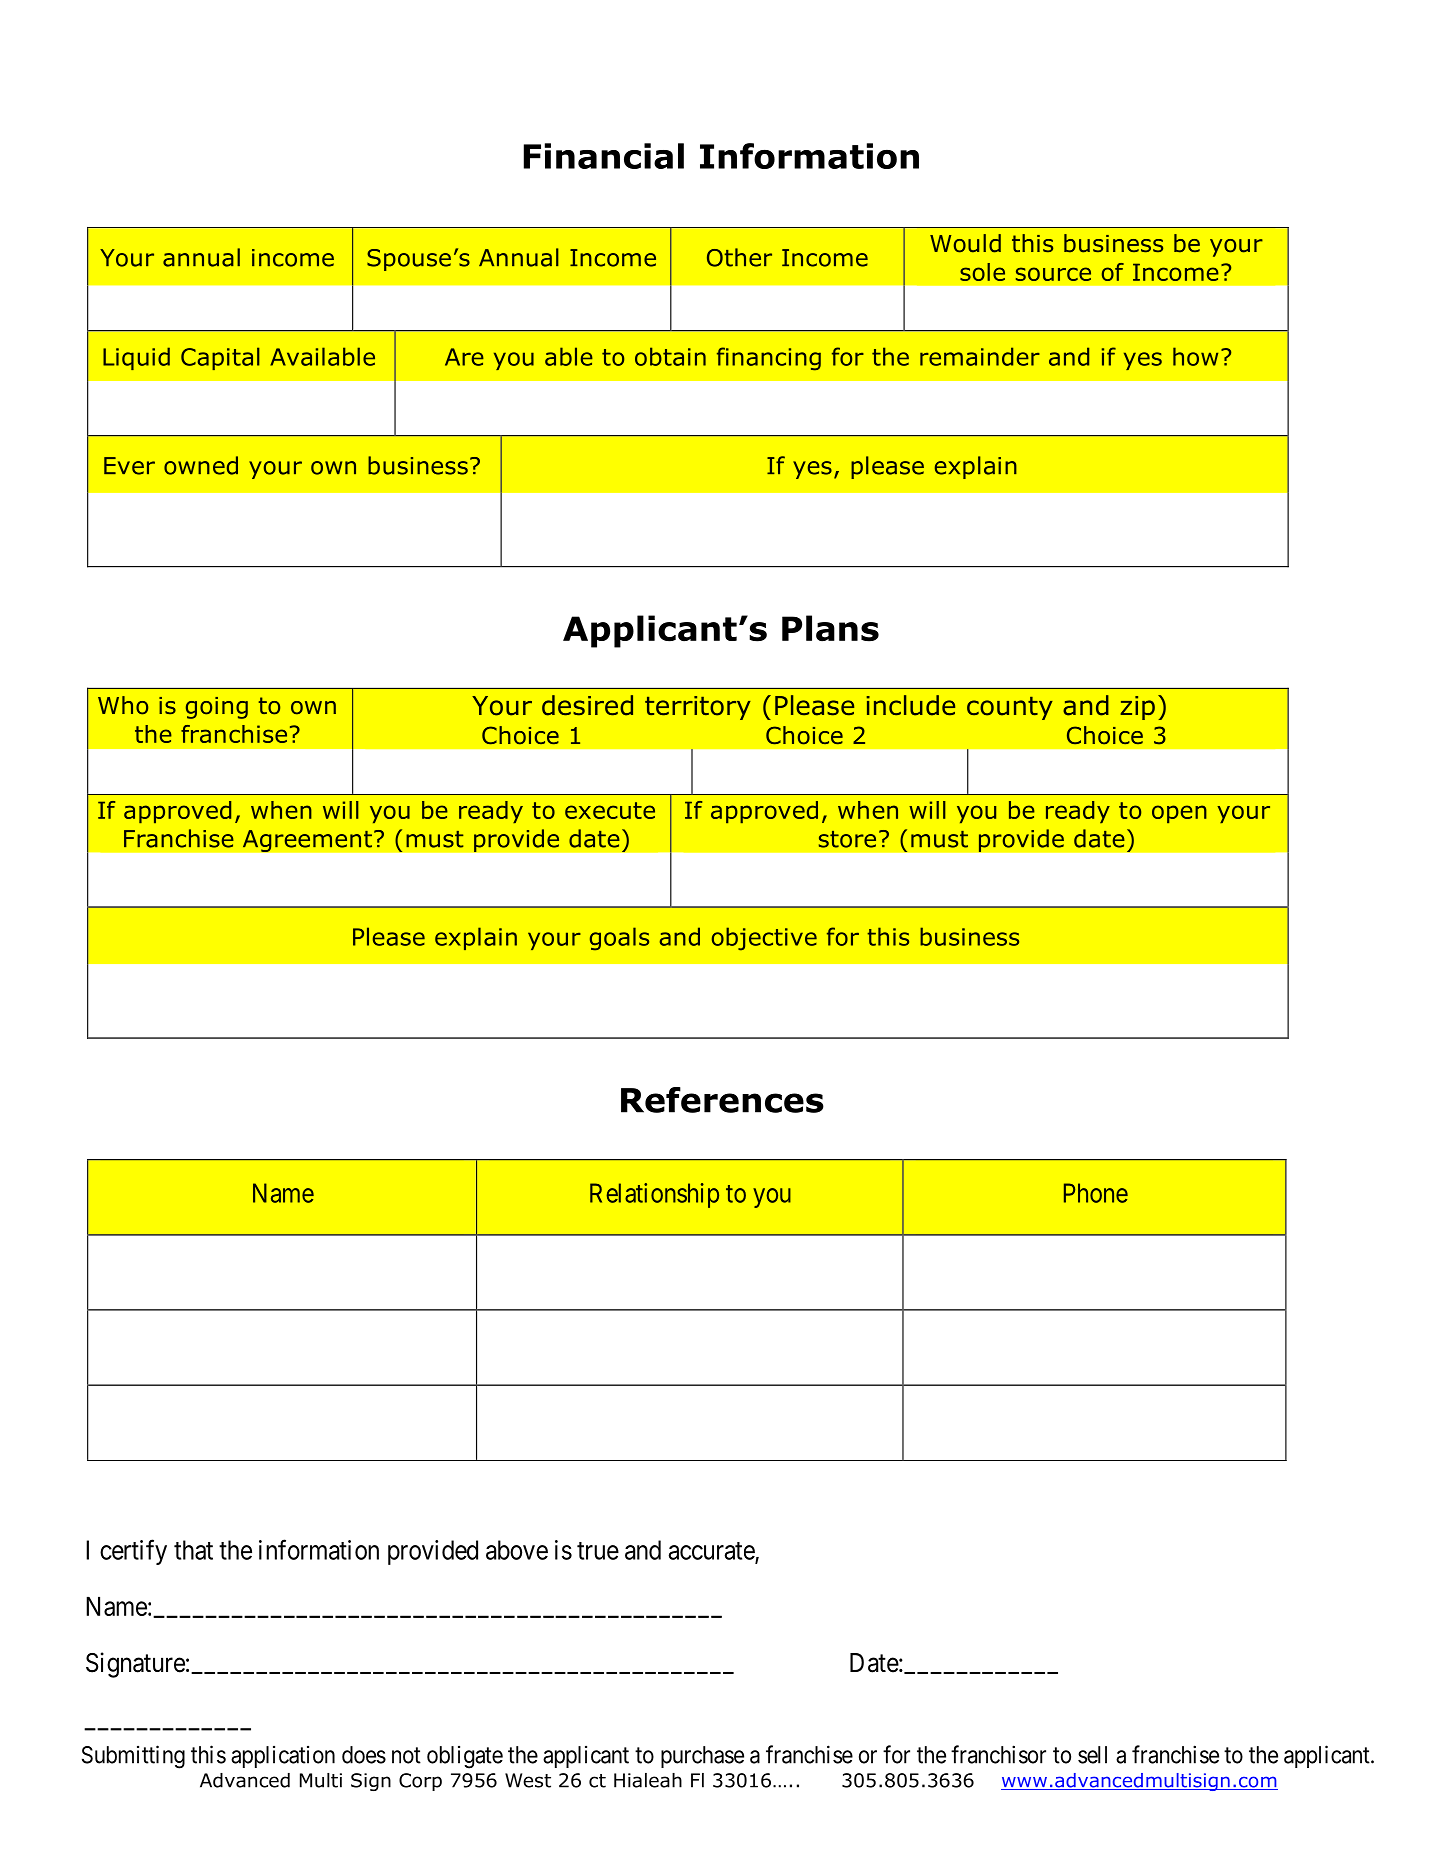  I want to click on Financial, so click(604, 156).
